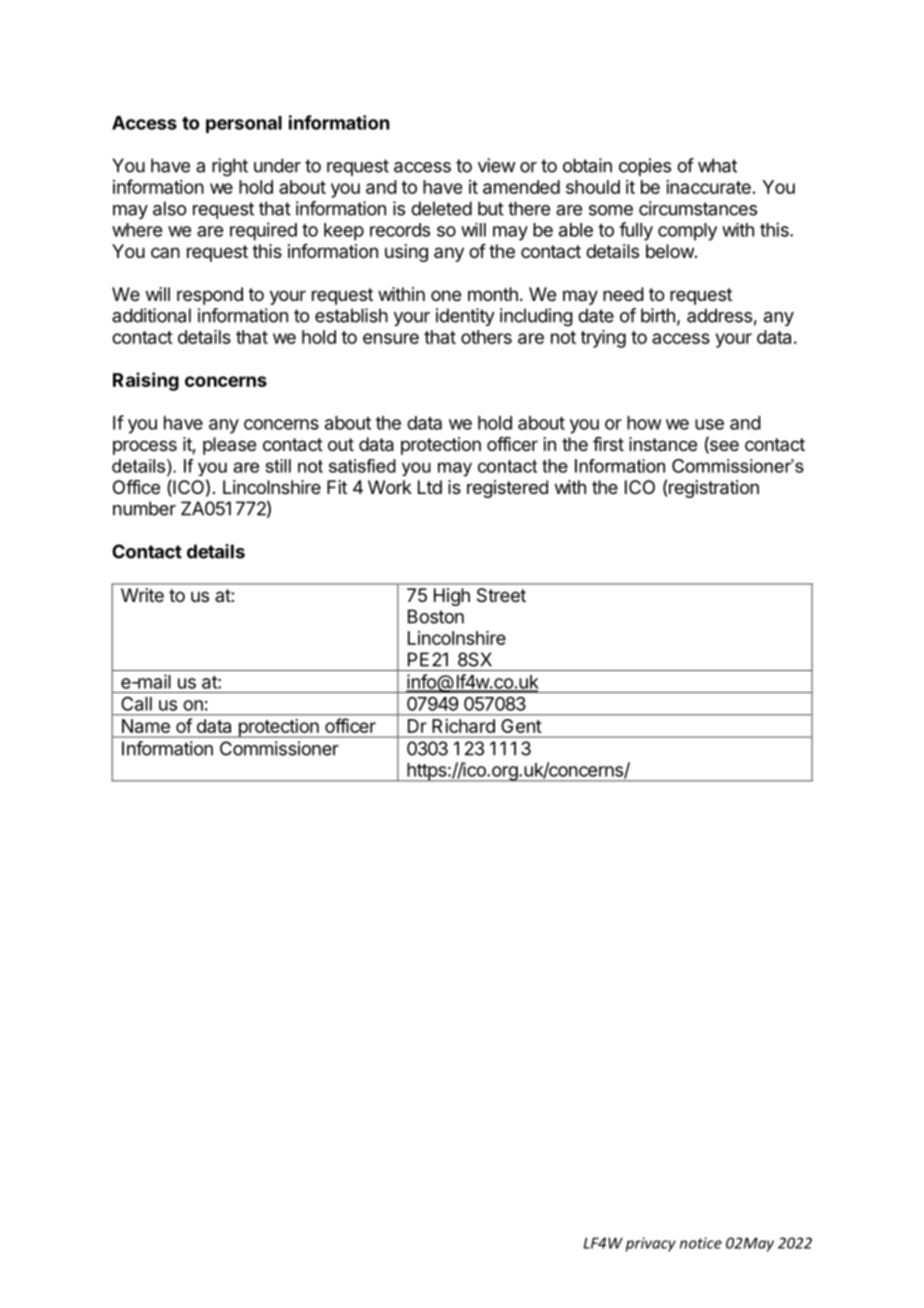 This screenshot has height=1308, width=924. Describe the element at coordinates (436, 616) in the screenshot. I see `Boston` at that location.
